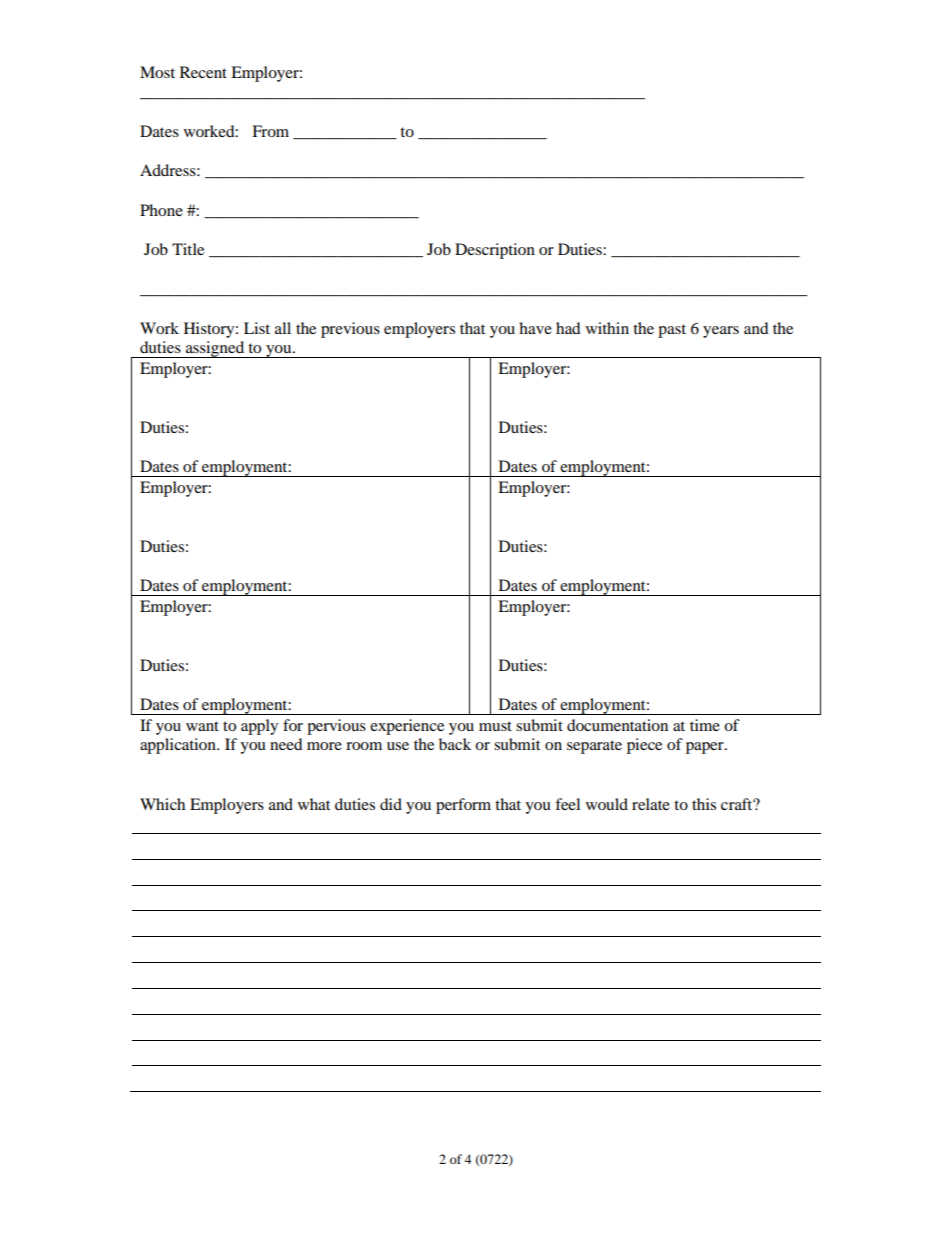  Describe the element at coordinates (202, 726) in the document. I see `want` at that location.
